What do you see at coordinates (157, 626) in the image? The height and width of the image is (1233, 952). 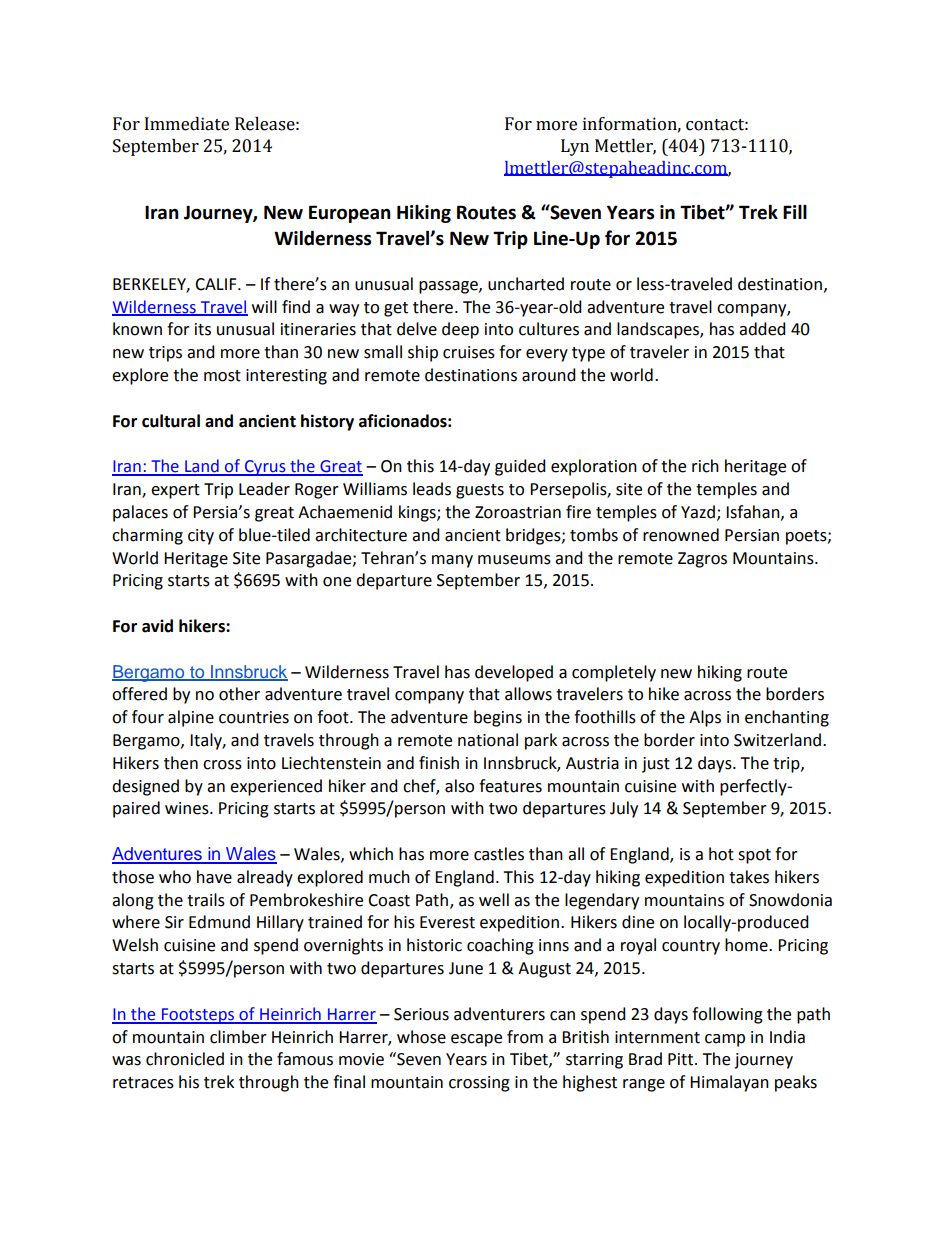 I see `avid` at bounding box center [157, 626].
